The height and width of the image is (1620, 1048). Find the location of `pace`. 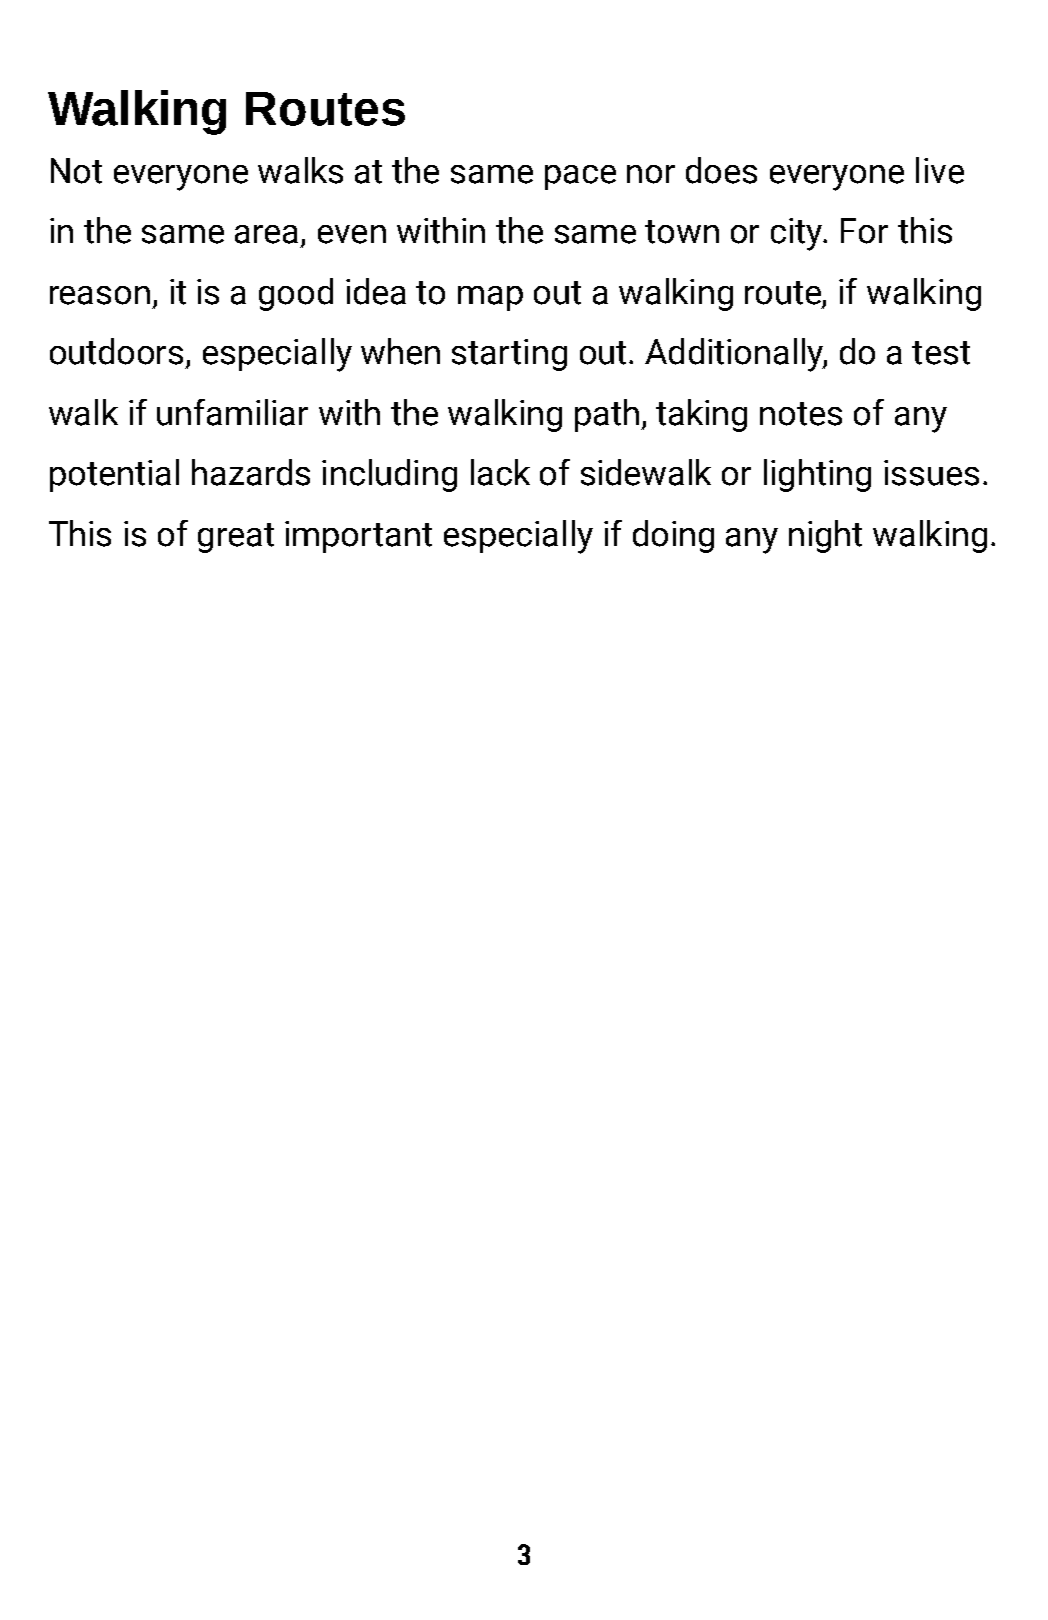

pace is located at coordinates (580, 177).
